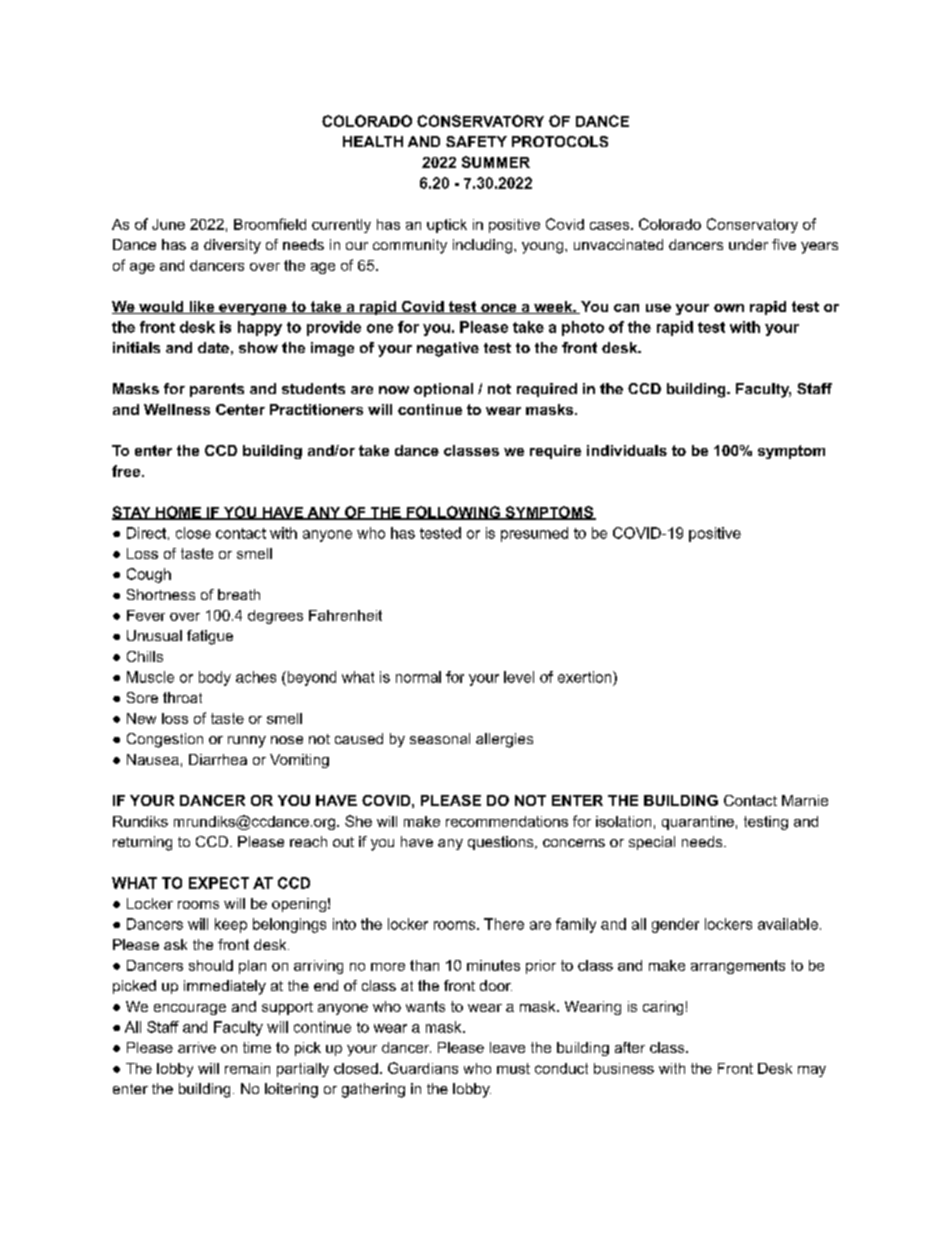 This document has height=1233, width=952. Describe the element at coordinates (453, 513) in the document. I see `FOLLOWING` at that location.
